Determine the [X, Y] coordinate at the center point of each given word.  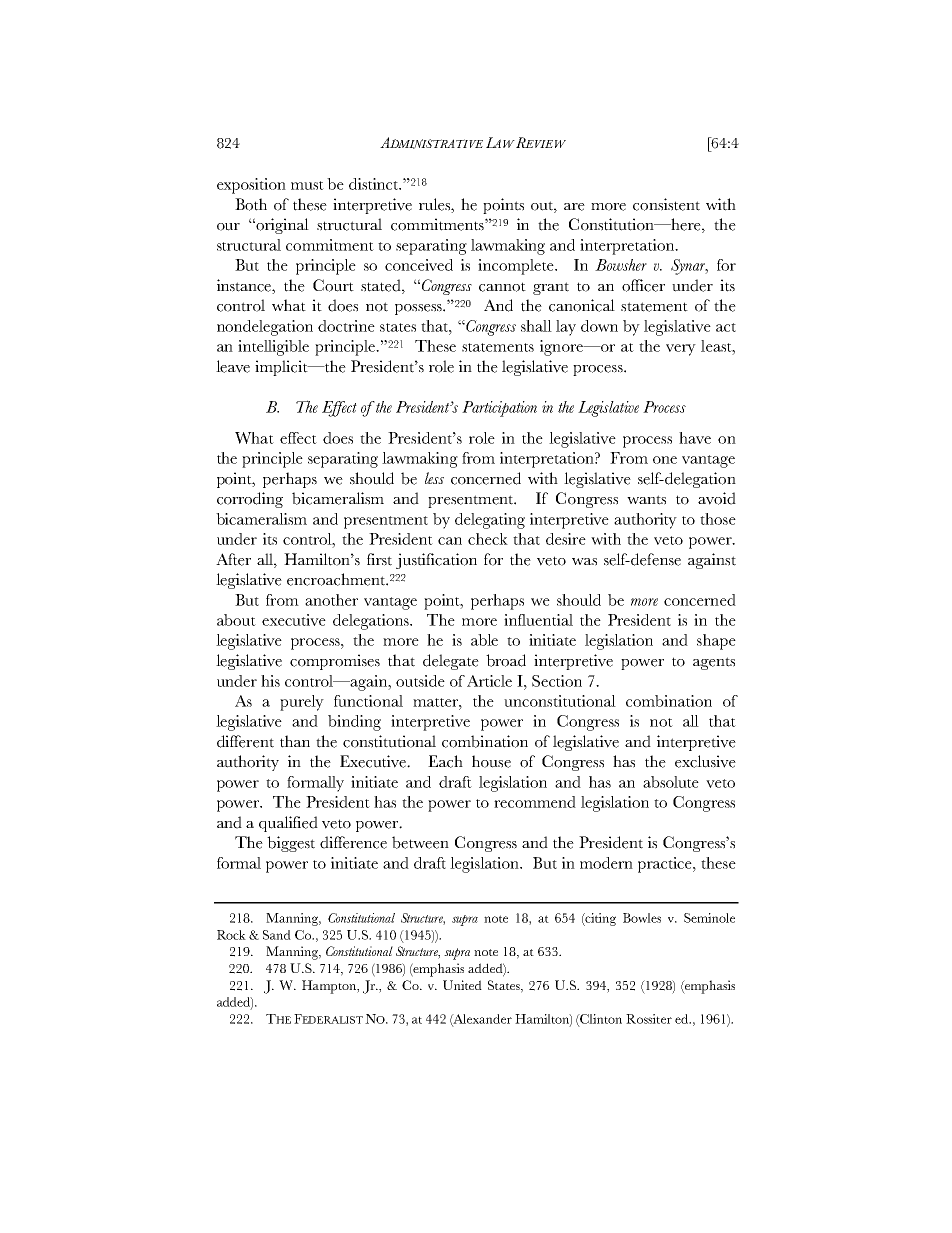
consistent [666, 204]
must [307, 185]
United [462, 985]
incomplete [517, 267]
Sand [277, 935]
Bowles [642, 918]
